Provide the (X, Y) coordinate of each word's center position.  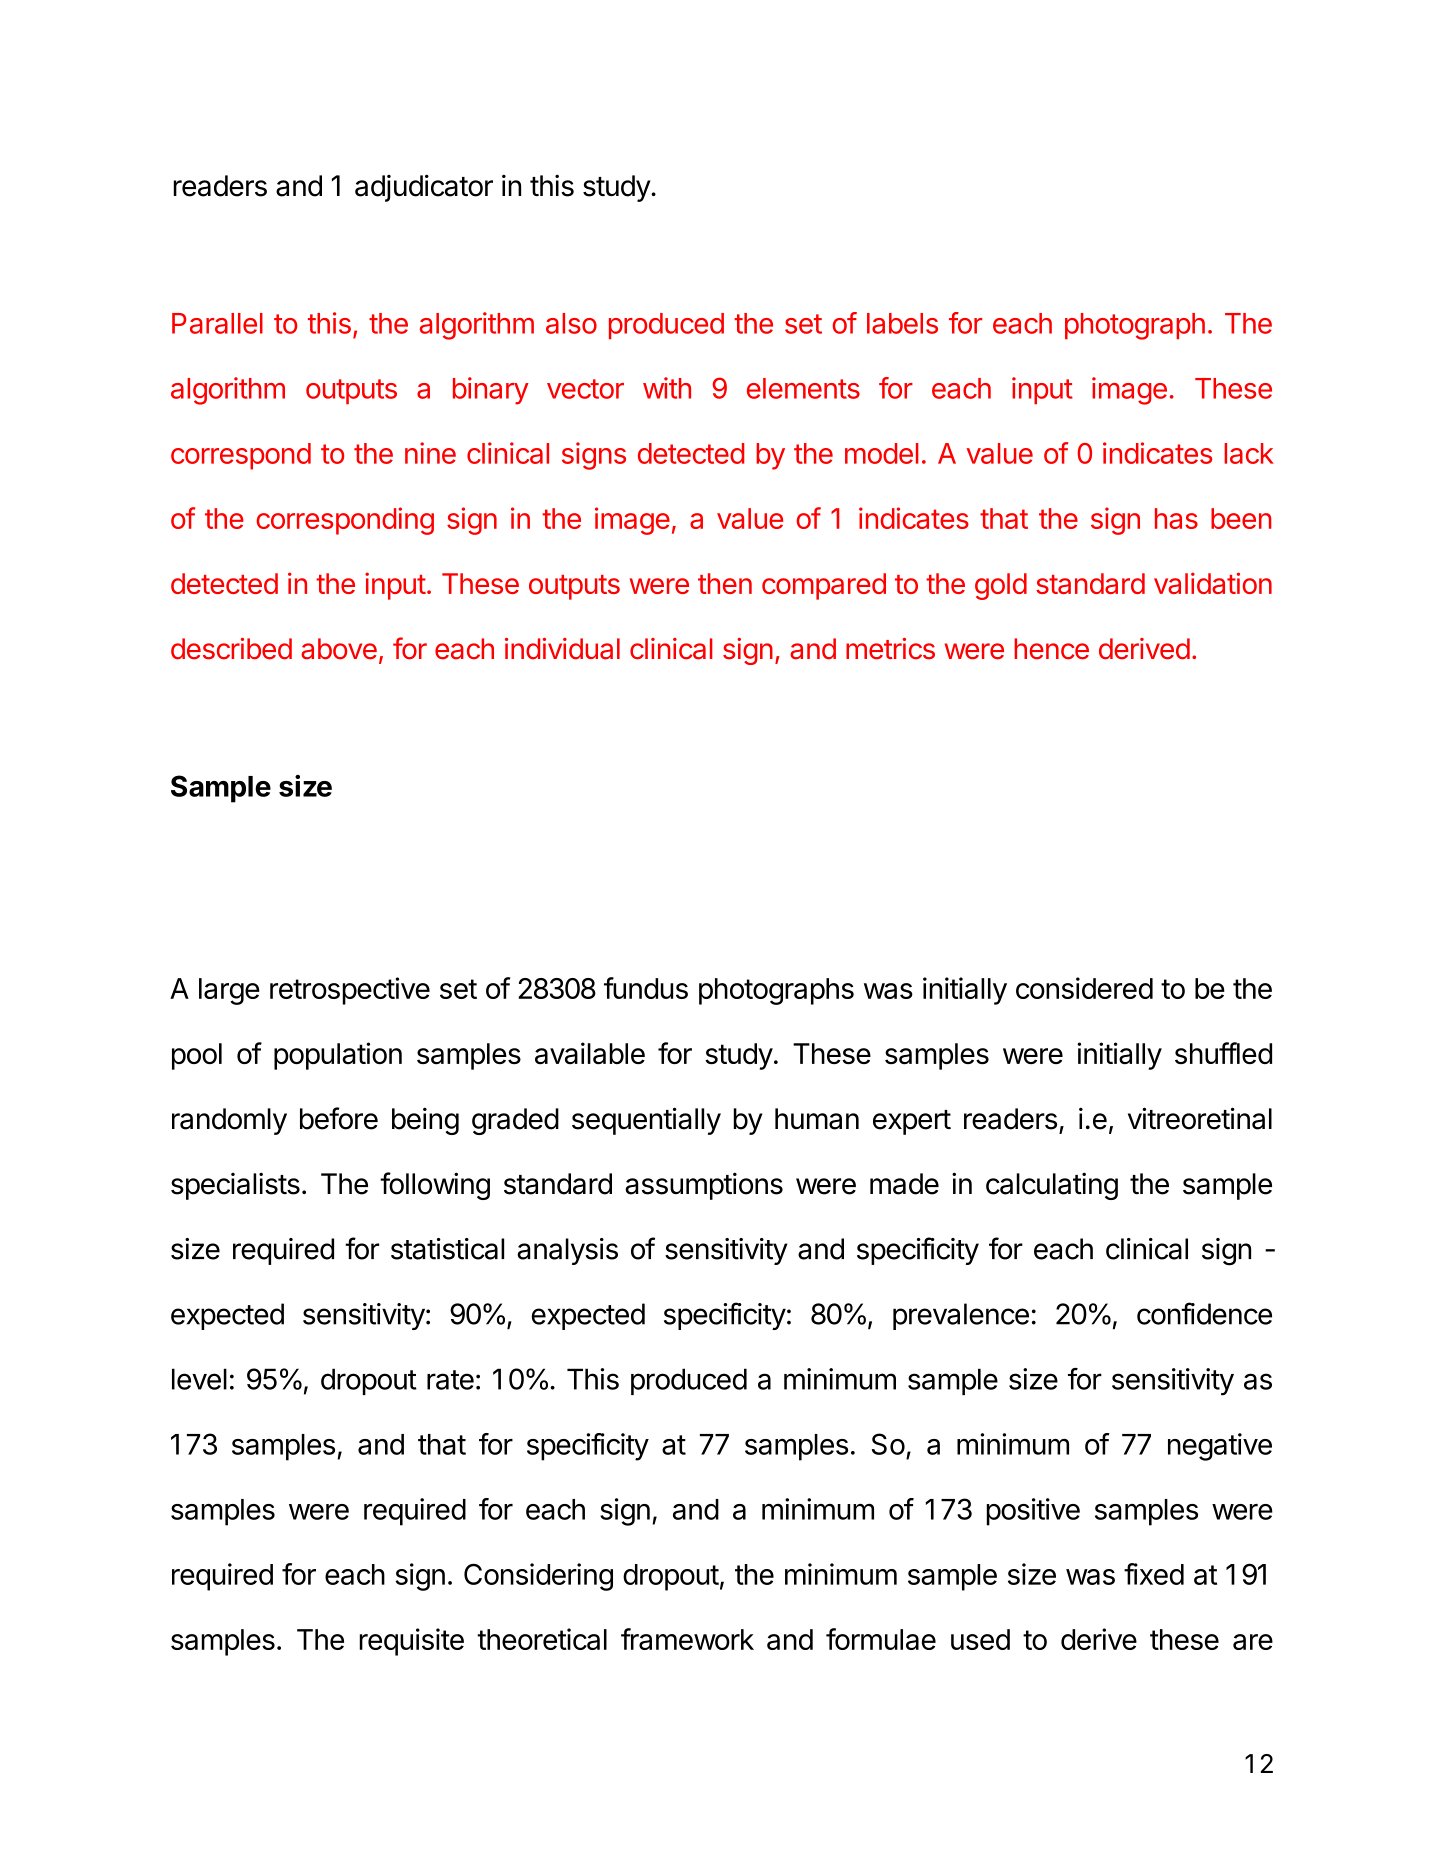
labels (902, 323)
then (725, 583)
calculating (1052, 1186)
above (339, 649)
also (571, 323)
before (339, 1118)
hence (1051, 649)
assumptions (704, 1186)
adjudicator (424, 188)
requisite (411, 1642)
